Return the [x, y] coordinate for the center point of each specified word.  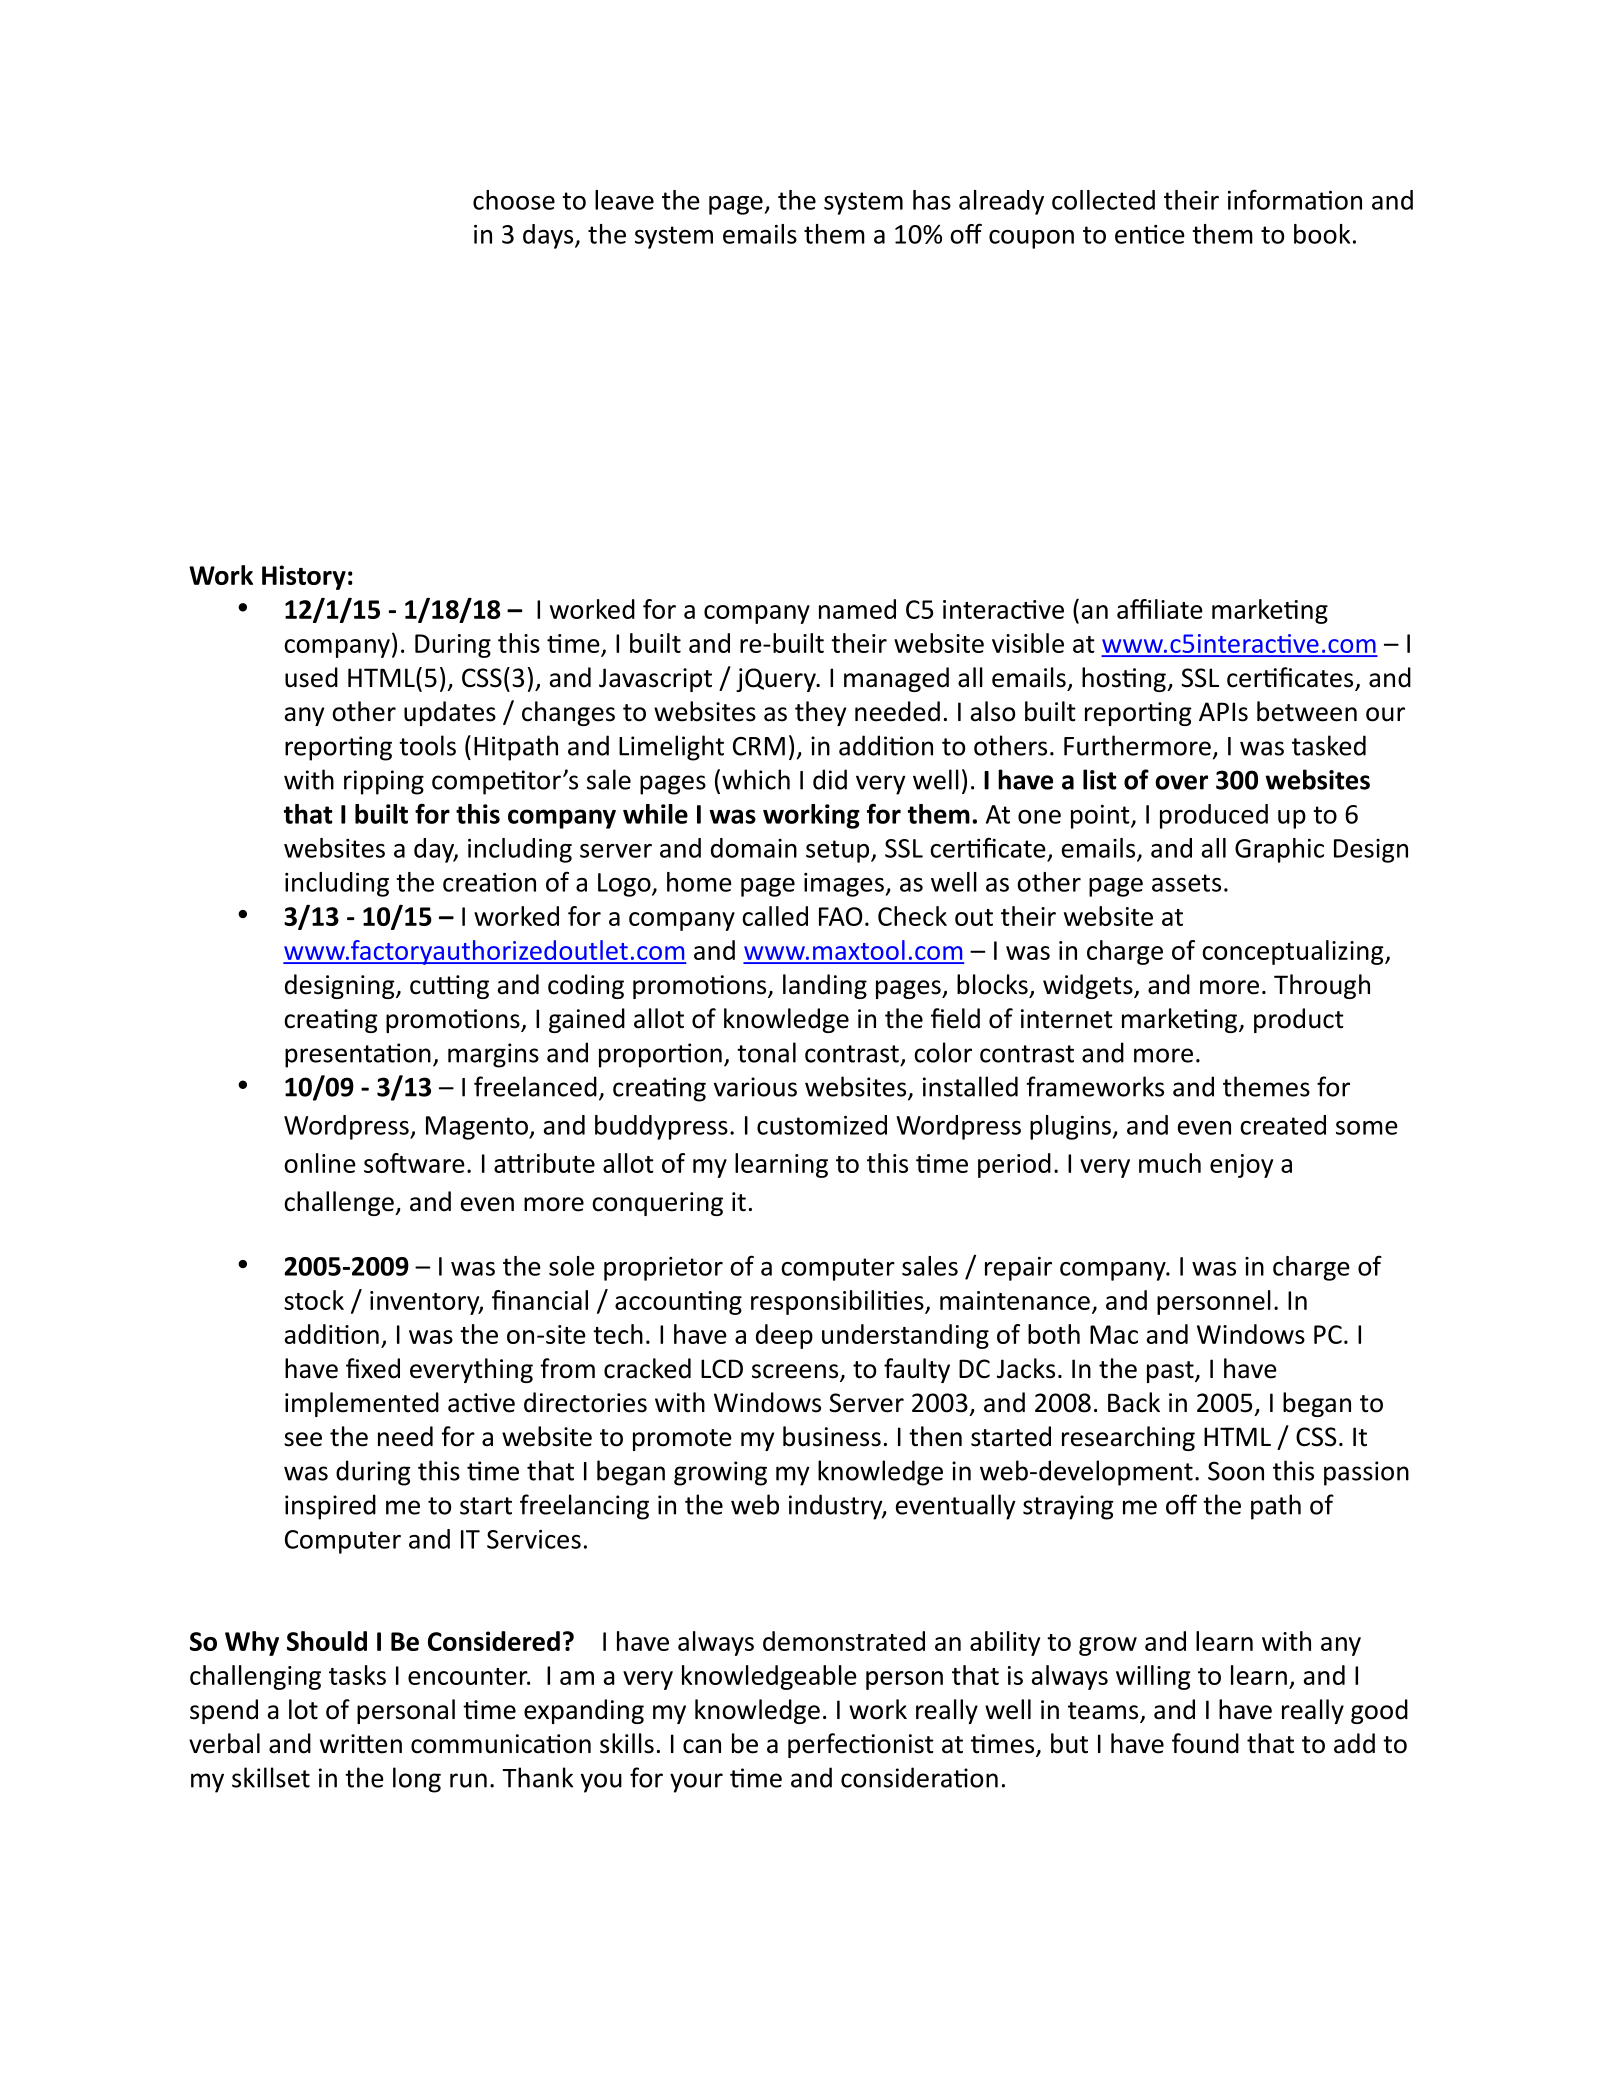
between [1307, 711]
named [857, 609]
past [1171, 1372]
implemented [362, 1404]
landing [825, 986]
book [1322, 234]
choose [514, 200]
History [304, 577]
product [1299, 1020]
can [702, 1746]
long [417, 1780]
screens [795, 1371]
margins [493, 1055]
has [932, 200]
